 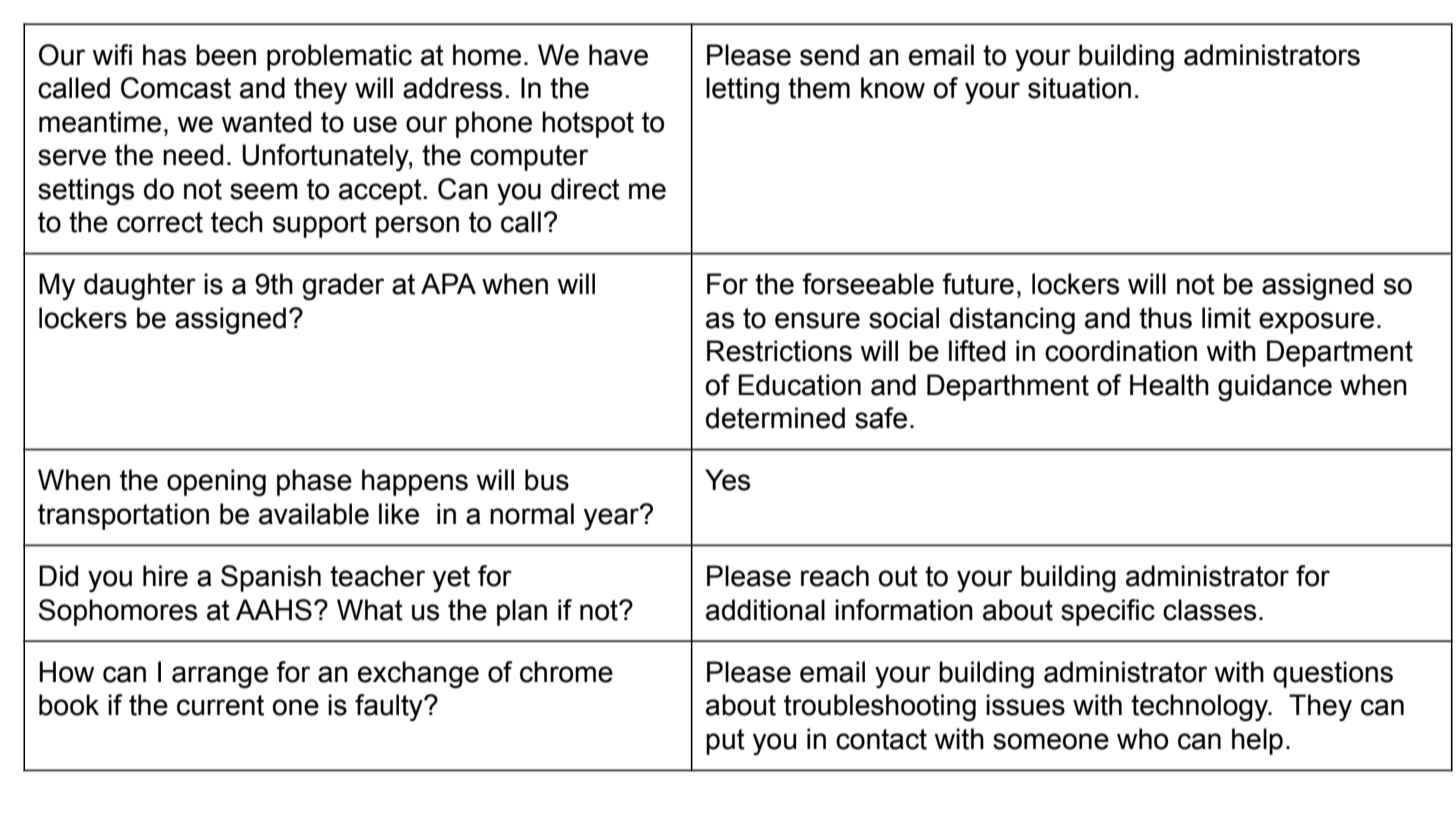 I want to click on ensure, so click(x=817, y=320).
